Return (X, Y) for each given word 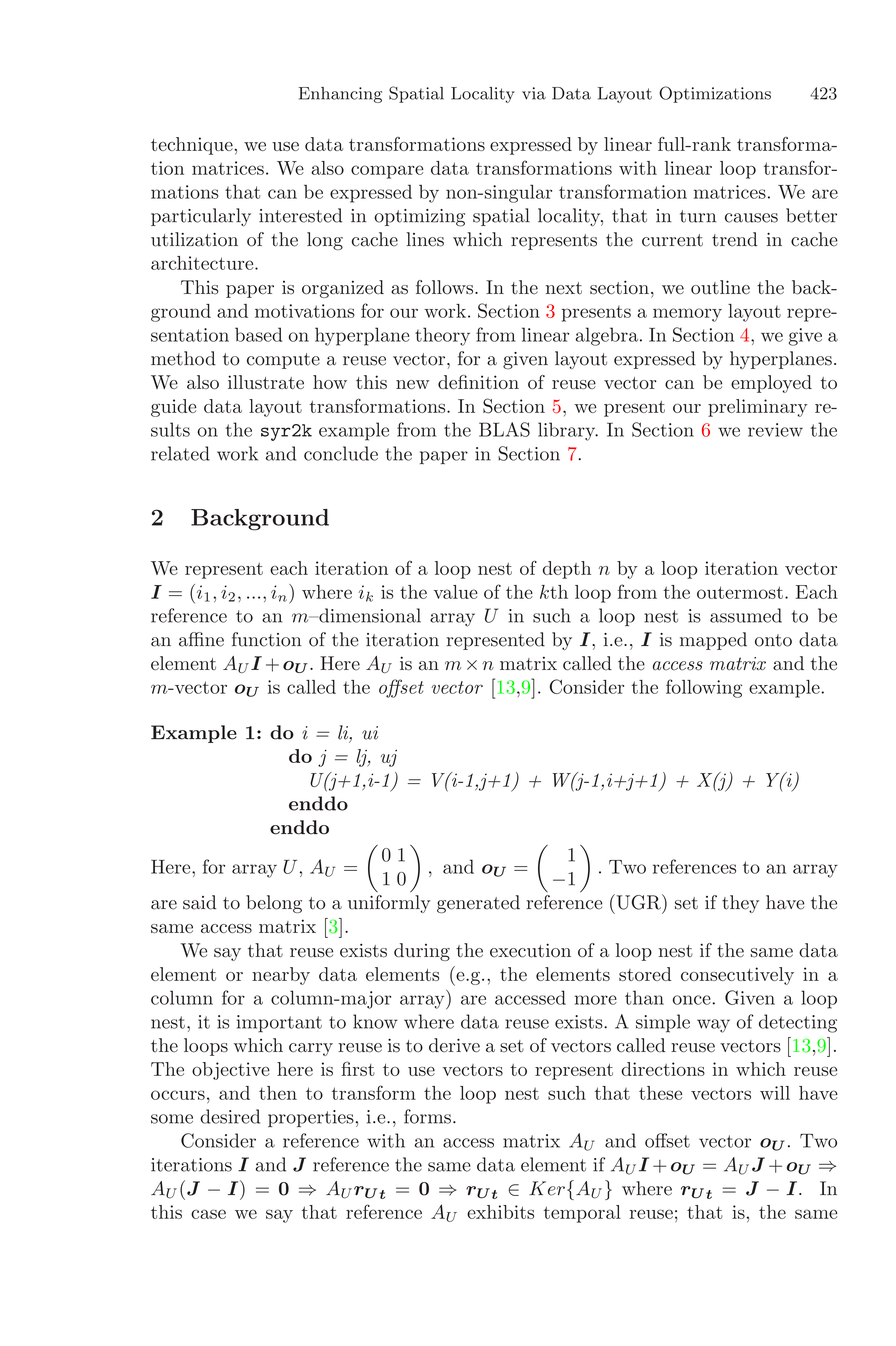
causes (751, 218)
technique (193, 146)
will (775, 1093)
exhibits (500, 1212)
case (208, 1214)
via (534, 93)
